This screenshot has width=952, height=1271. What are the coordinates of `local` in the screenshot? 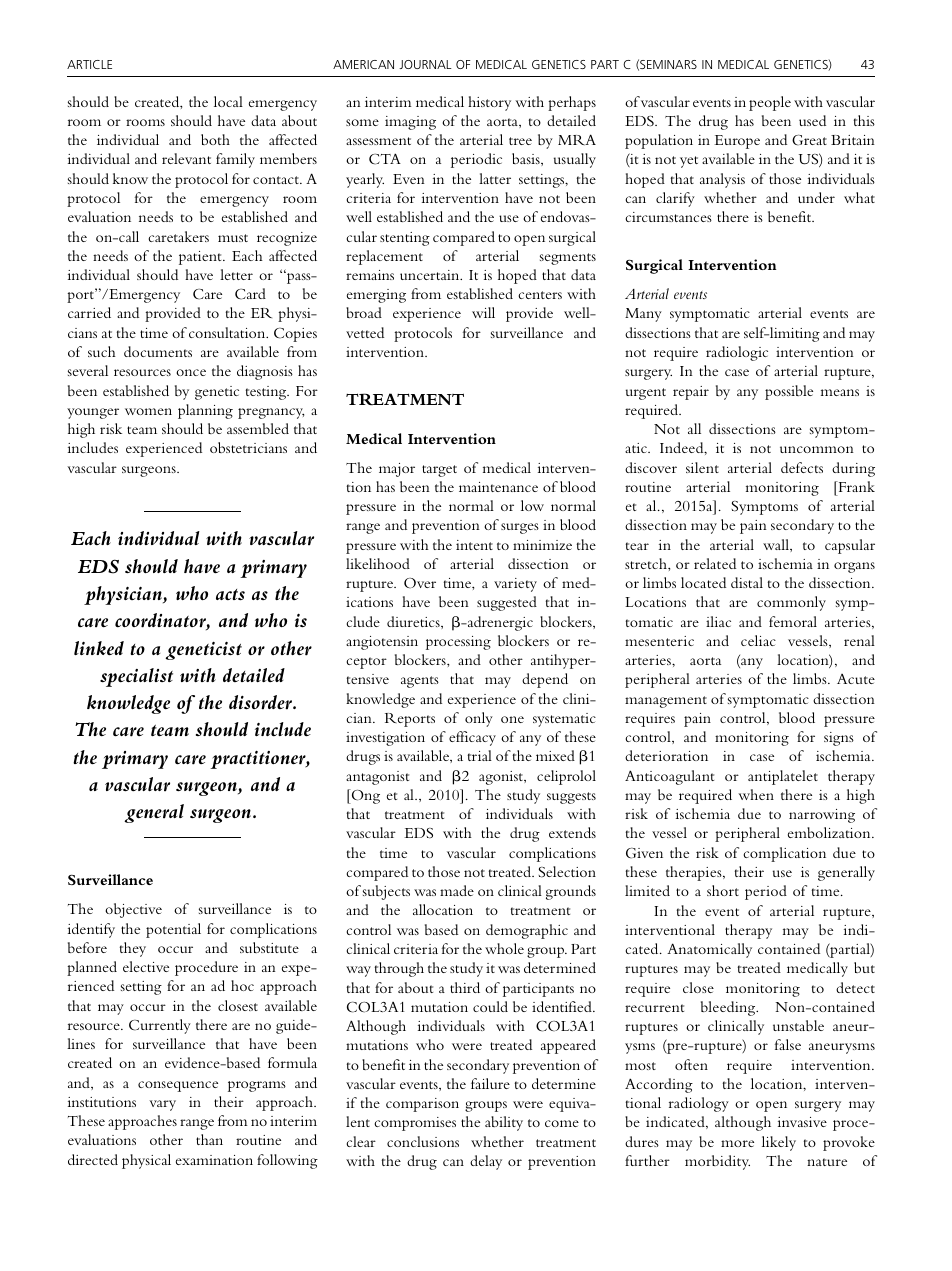 It's located at (228, 101).
